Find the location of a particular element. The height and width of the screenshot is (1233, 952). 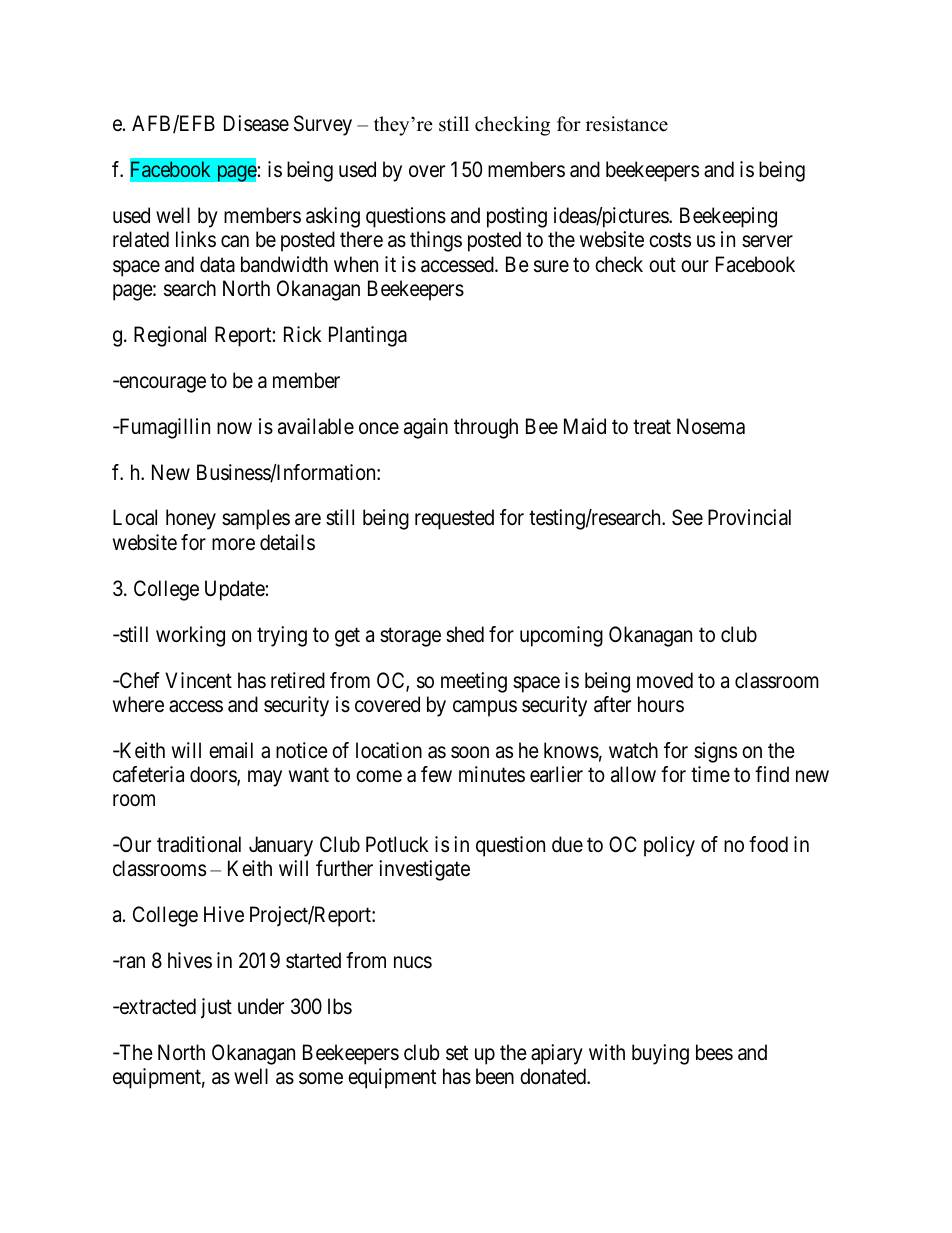

Update is located at coordinates (235, 590).
